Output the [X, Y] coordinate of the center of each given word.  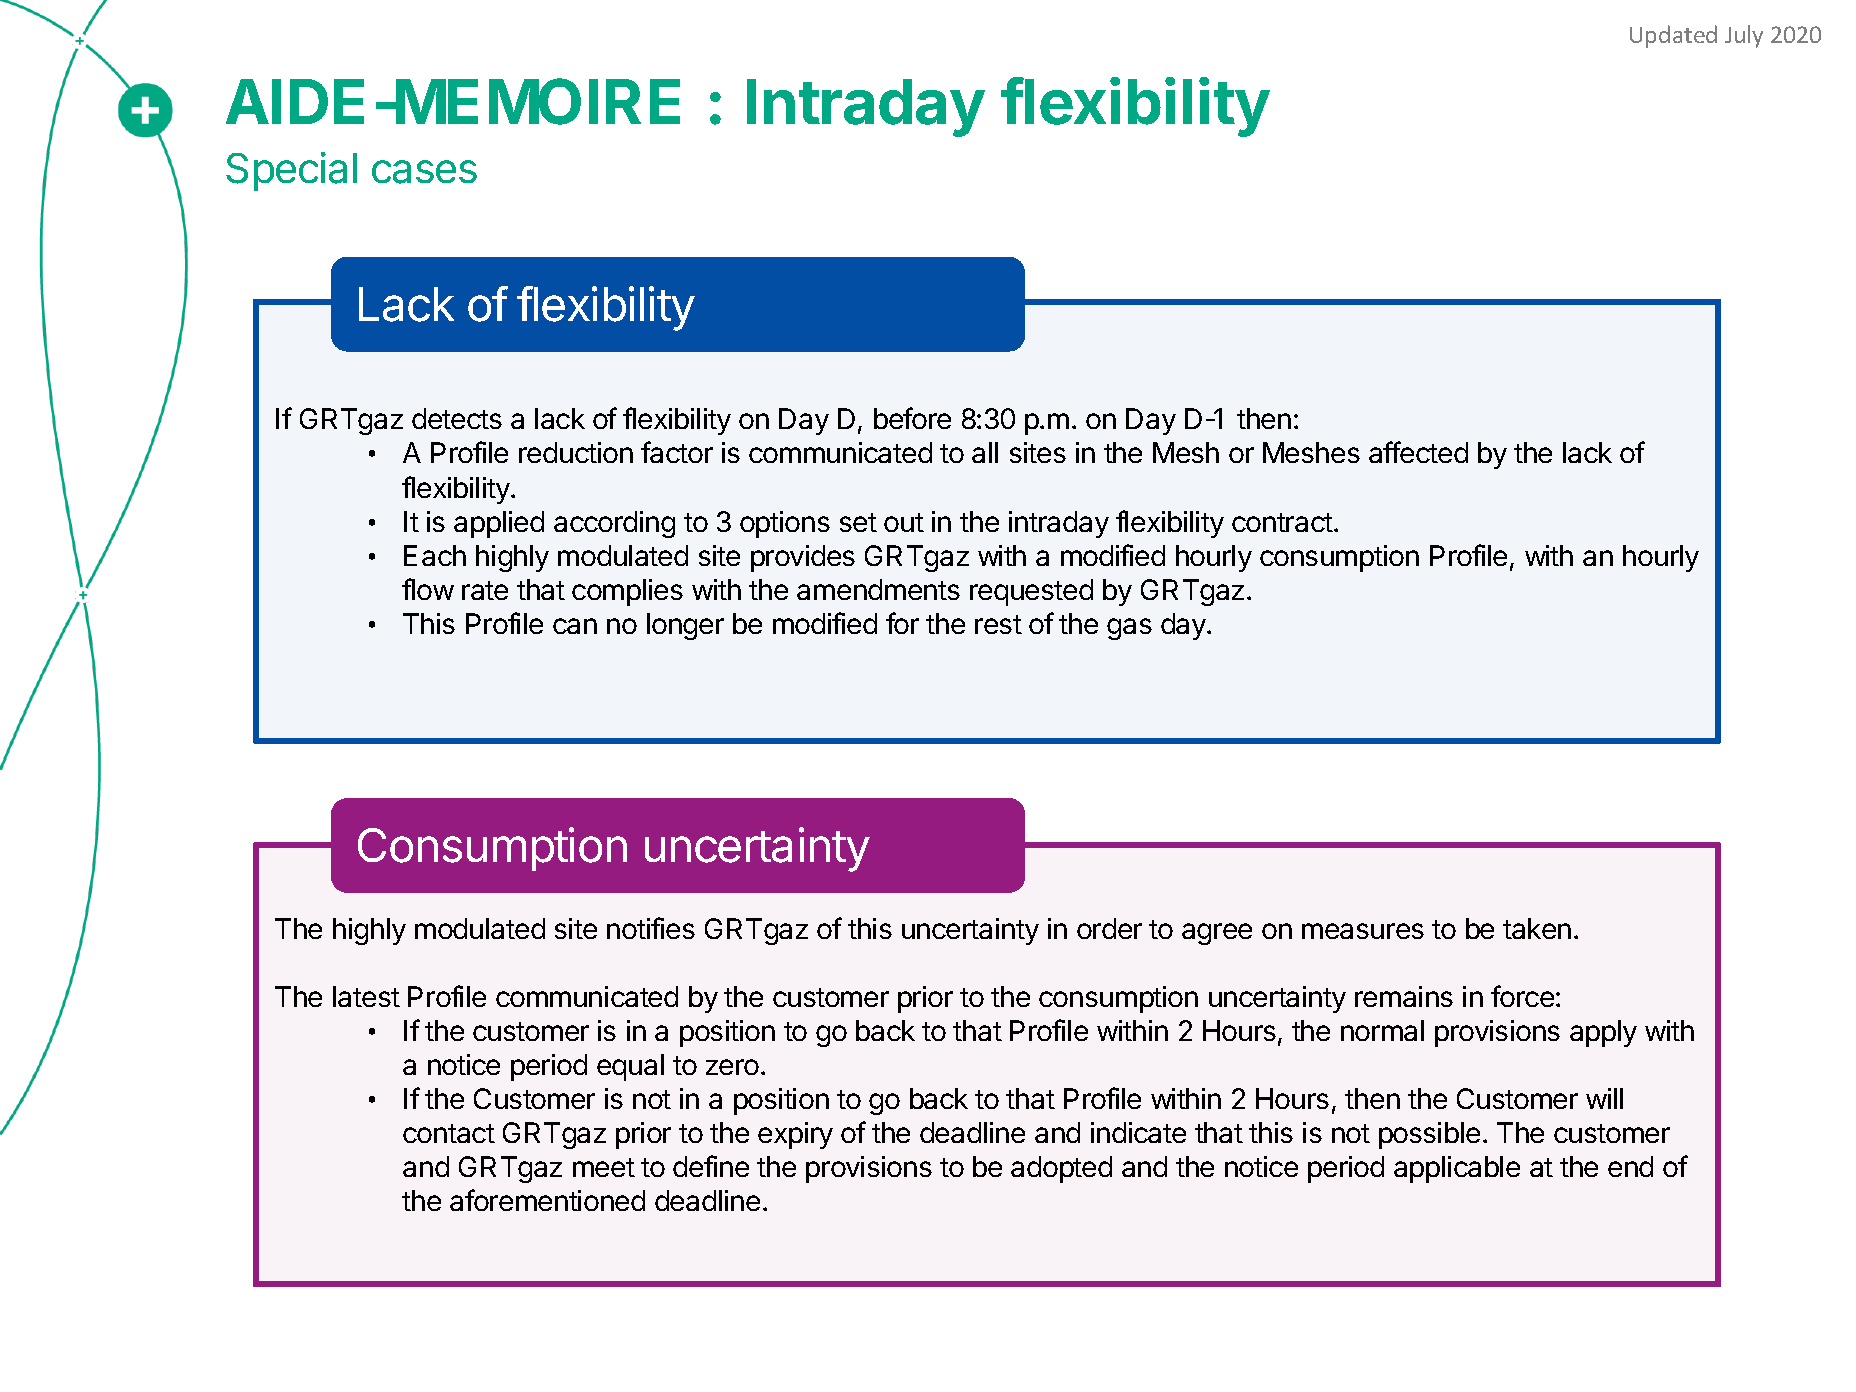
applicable [1457, 1169]
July [1744, 36]
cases [424, 172]
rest [998, 624]
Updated [1673, 36]
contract [1282, 522]
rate [485, 590]
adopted [1061, 1169]
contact [449, 1133]
